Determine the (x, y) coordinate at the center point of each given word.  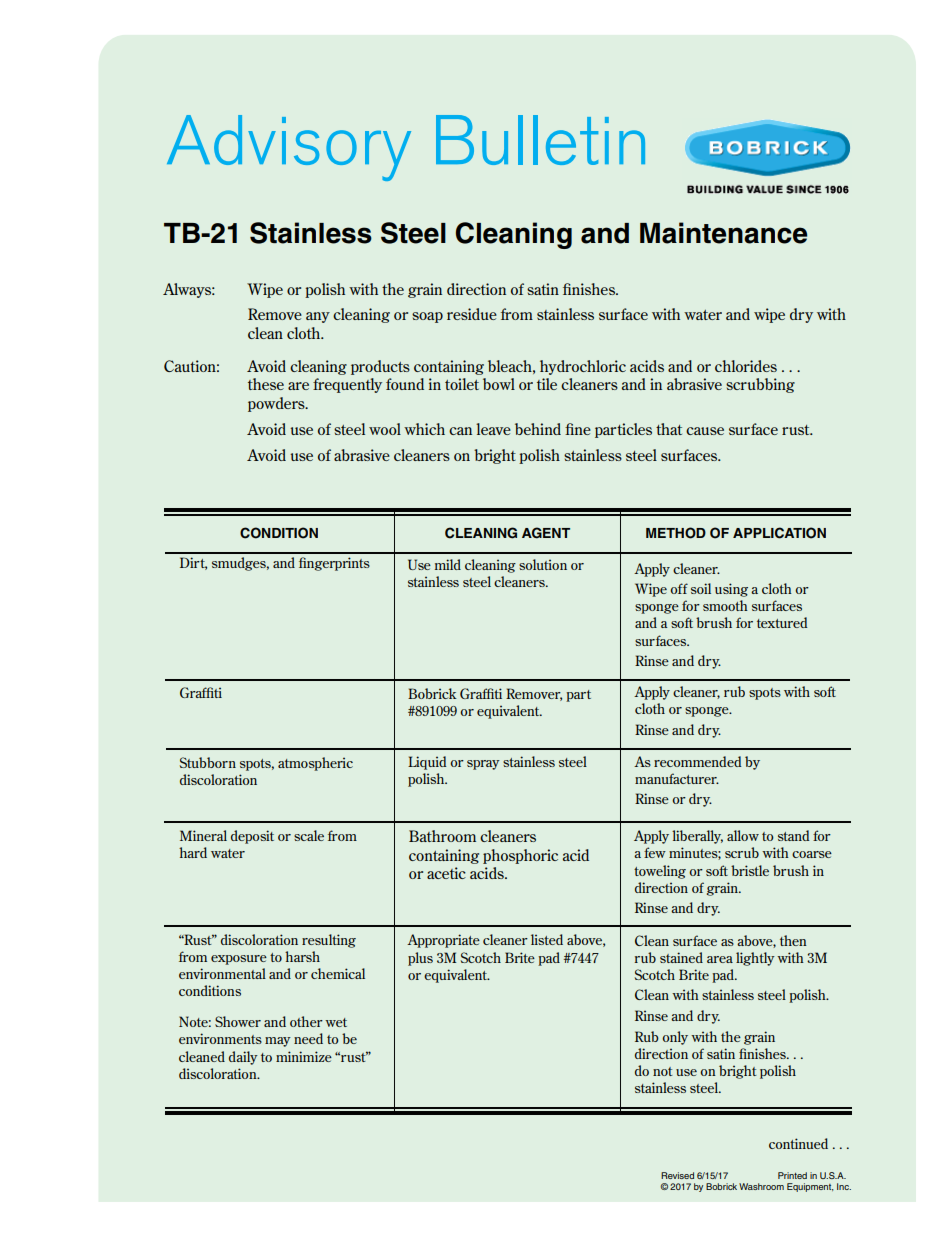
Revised (677, 1175)
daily (243, 1058)
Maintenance (723, 233)
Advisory (289, 148)
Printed (792, 1175)
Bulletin (540, 140)
